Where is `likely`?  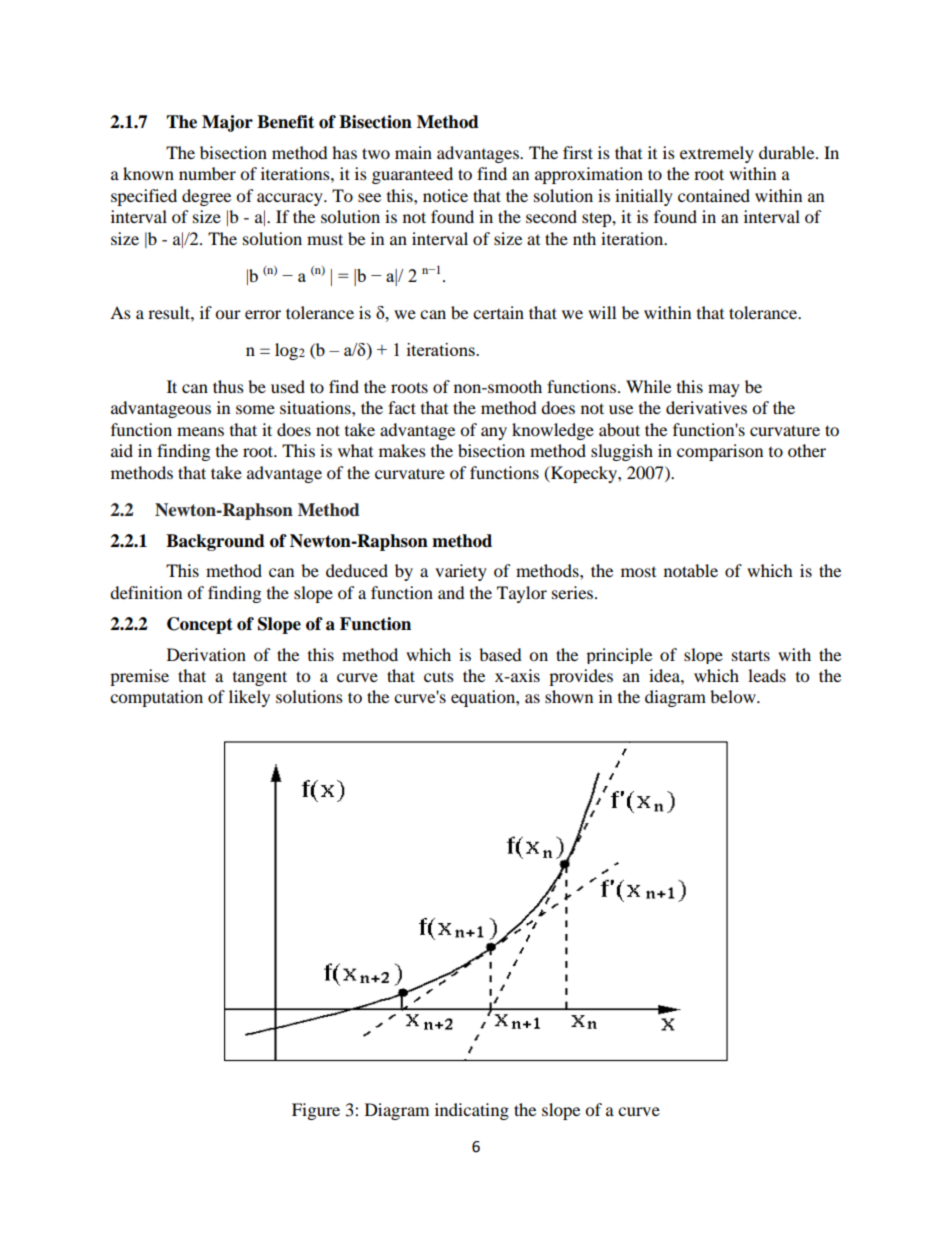
likely is located at coordinates (249, 698).
